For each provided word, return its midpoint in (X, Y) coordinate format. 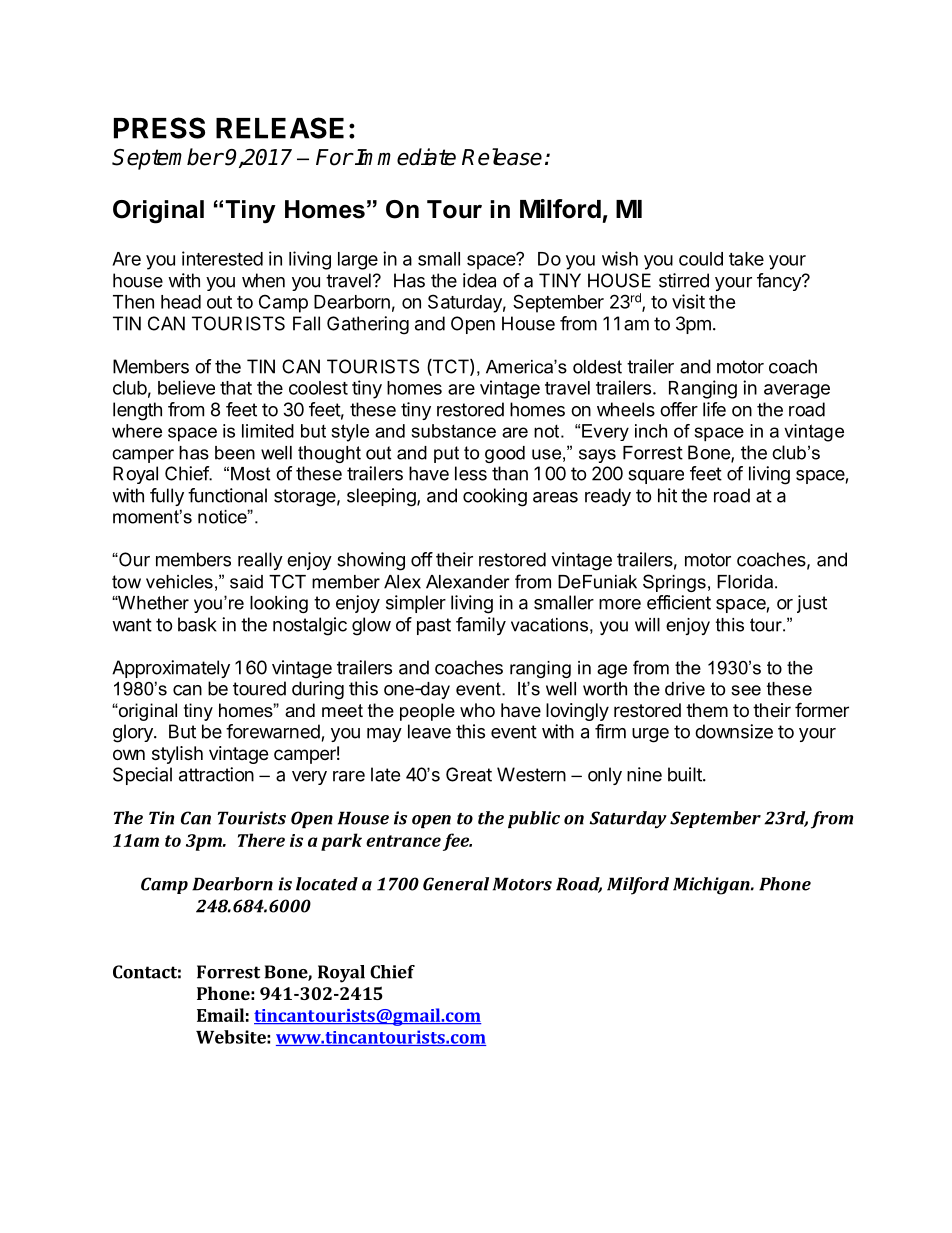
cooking (495, 497)
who (477, 710)
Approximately (171, 669)
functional (227, 495)
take (746, 259)
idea (479, 280)
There (261, 840)
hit (667, 495)
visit (688, 301)
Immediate (405, 157)
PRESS (159, 128)
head (181, 302)
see (746, 690)
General (456, 884)
